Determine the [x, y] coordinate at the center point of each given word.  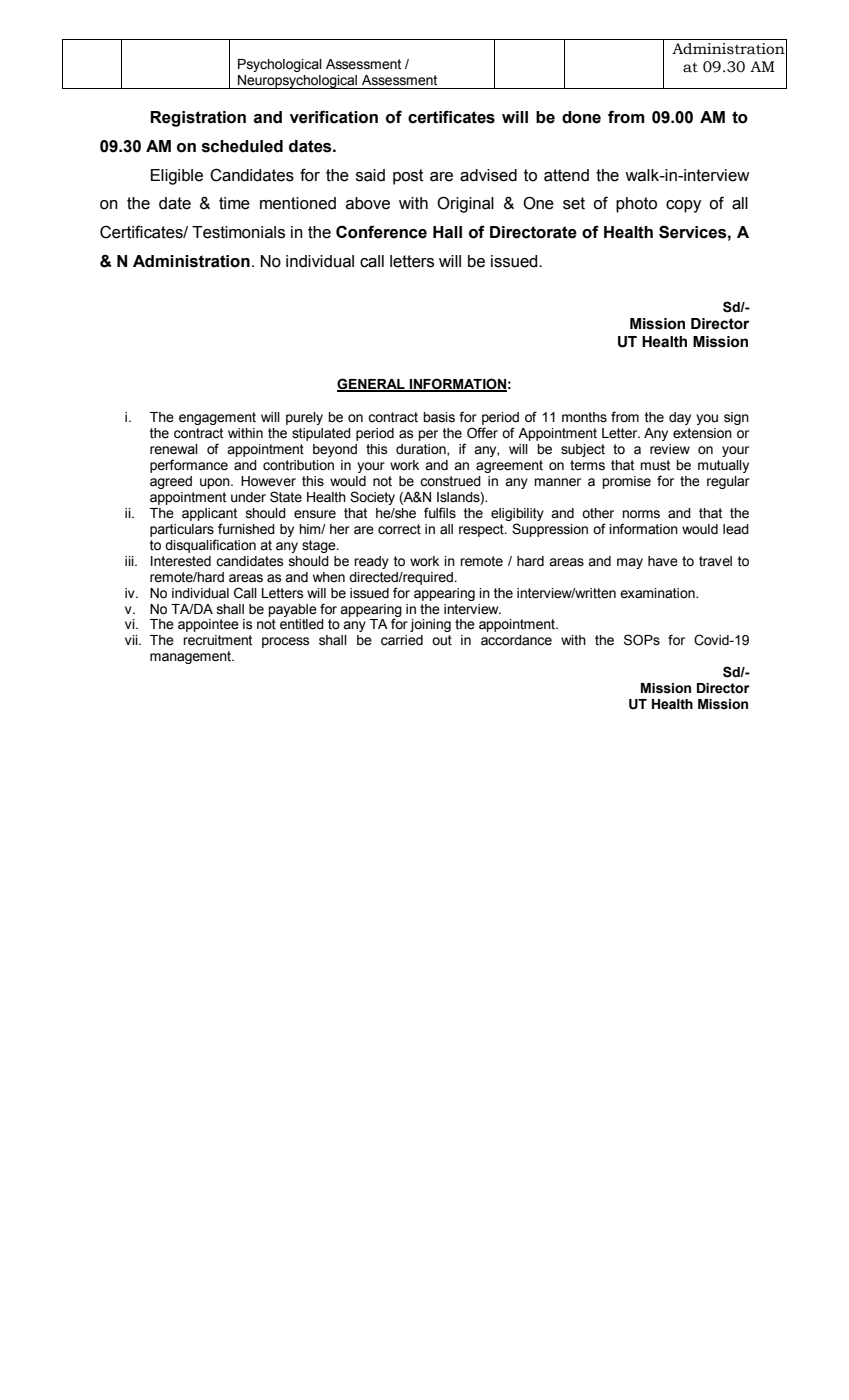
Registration [198, 119]
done [581, 117]
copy [683, 206]
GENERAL [372, 385]
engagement [217, 418]
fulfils [440, 513]
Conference [381, 232]
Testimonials [238, 232]
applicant [209, 514]
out [442, 640]
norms [641, 514]
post [408, 177]
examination [658, 593]
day [680, 418]
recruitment [217, 640]
